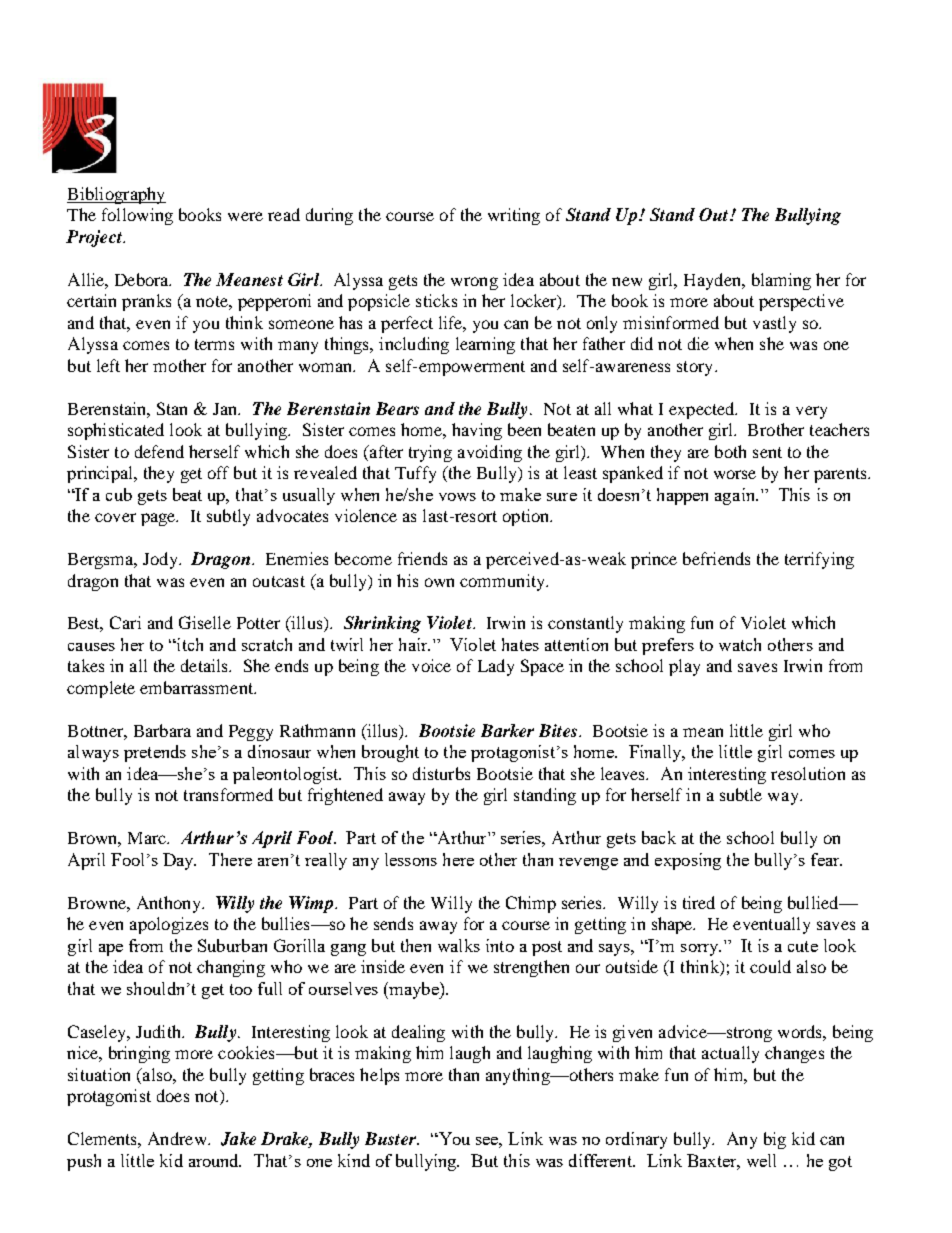  Describe the element at coordinates (137, 216) in the image. I see `following` at that location.
